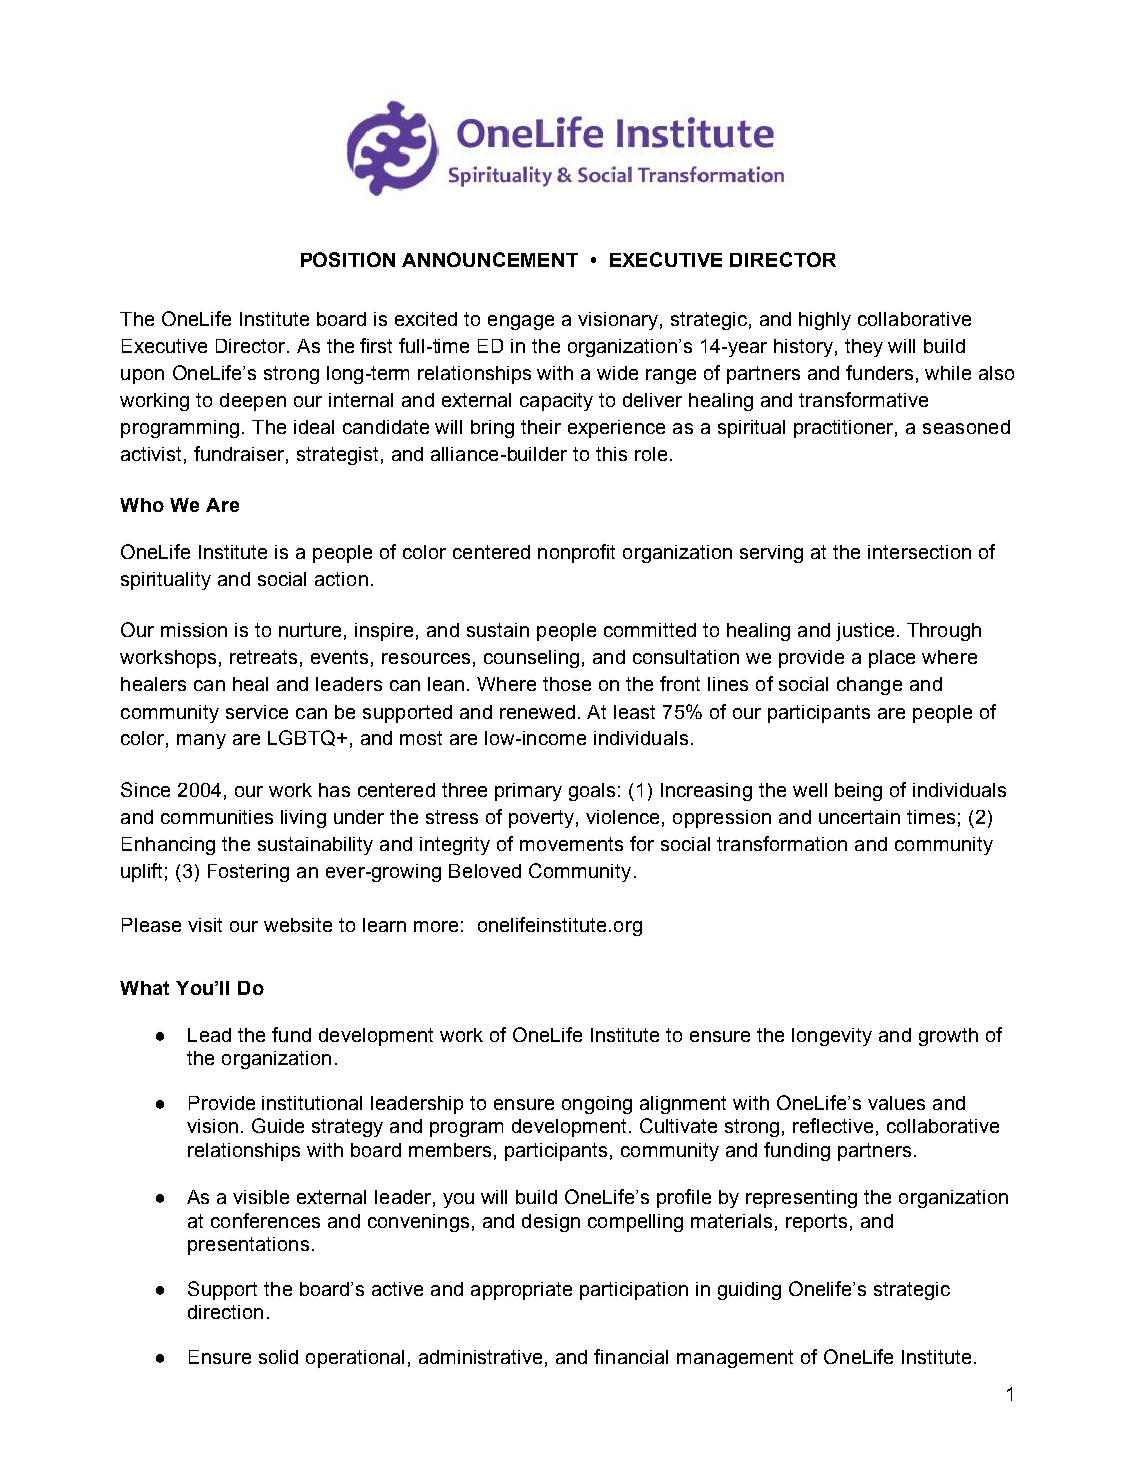  I want to click on appropriate, so click(521, 1291).
